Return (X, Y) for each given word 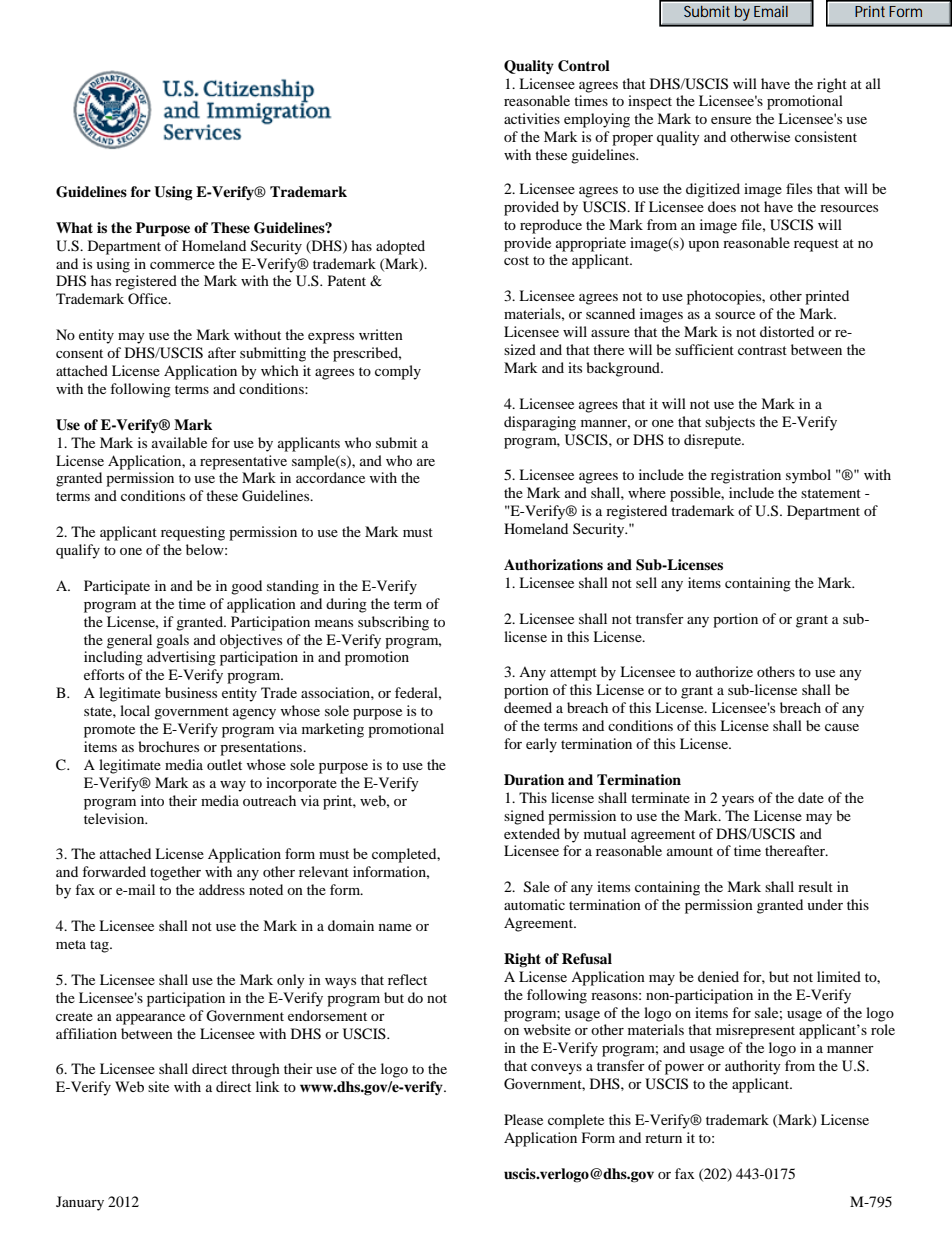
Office (149, 298)
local (135, 710)
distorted (787, 331)
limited (839, 976)
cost (516, 260)
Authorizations (553, 564)
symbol (808, 476)
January (80, 1203)
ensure (731, 120)
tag (100, 946)
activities (532, 118)
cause (842, 727)
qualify (78, 551)
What (74, 227)
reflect (407, 979)
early (541, 745)
